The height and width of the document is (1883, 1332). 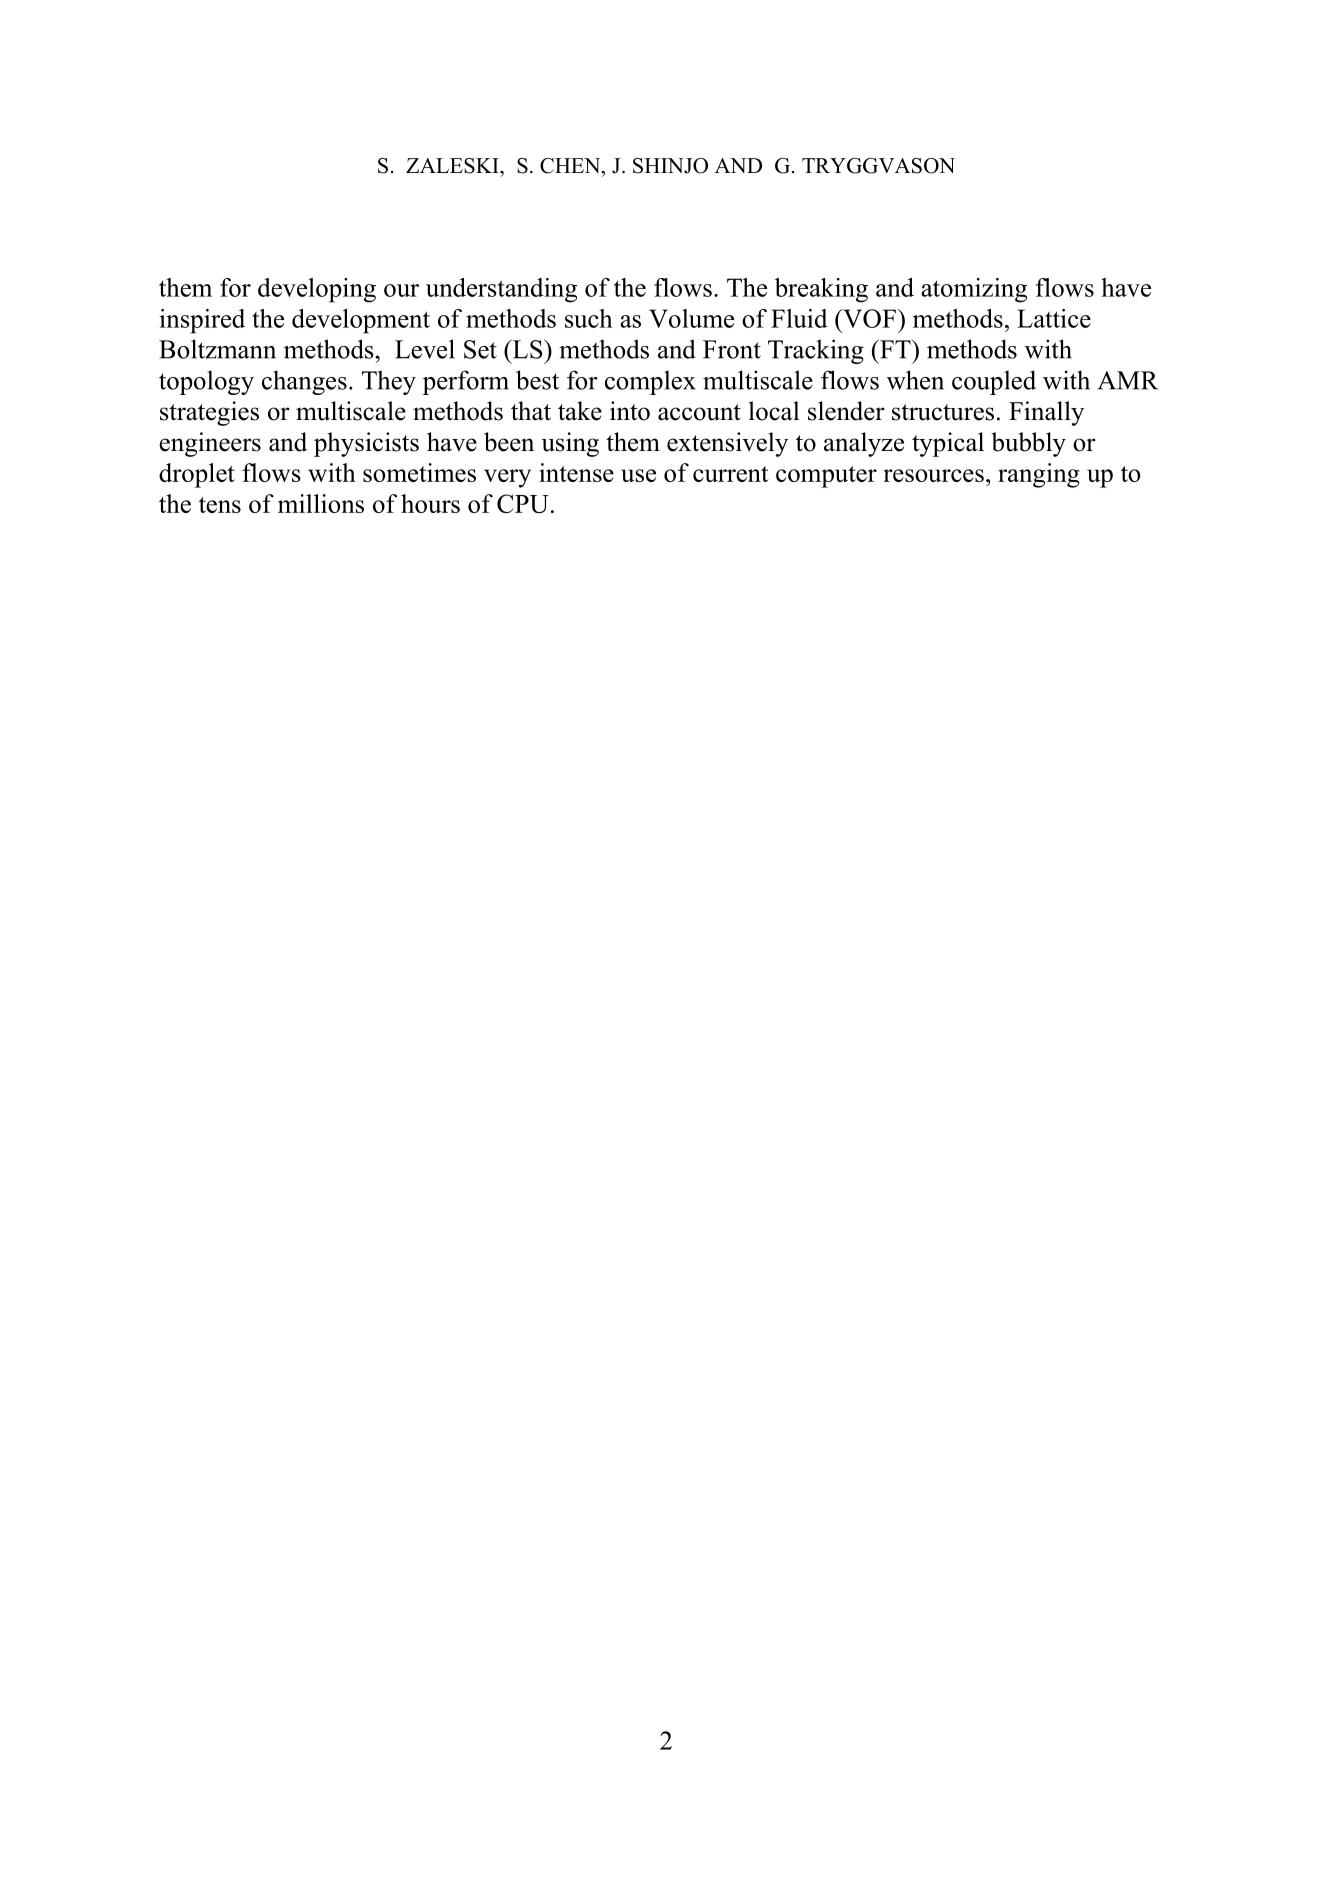 What do you see at coordinates (974, 290) in the document?
I see `atomizing` at bounding box center [974, 290].
